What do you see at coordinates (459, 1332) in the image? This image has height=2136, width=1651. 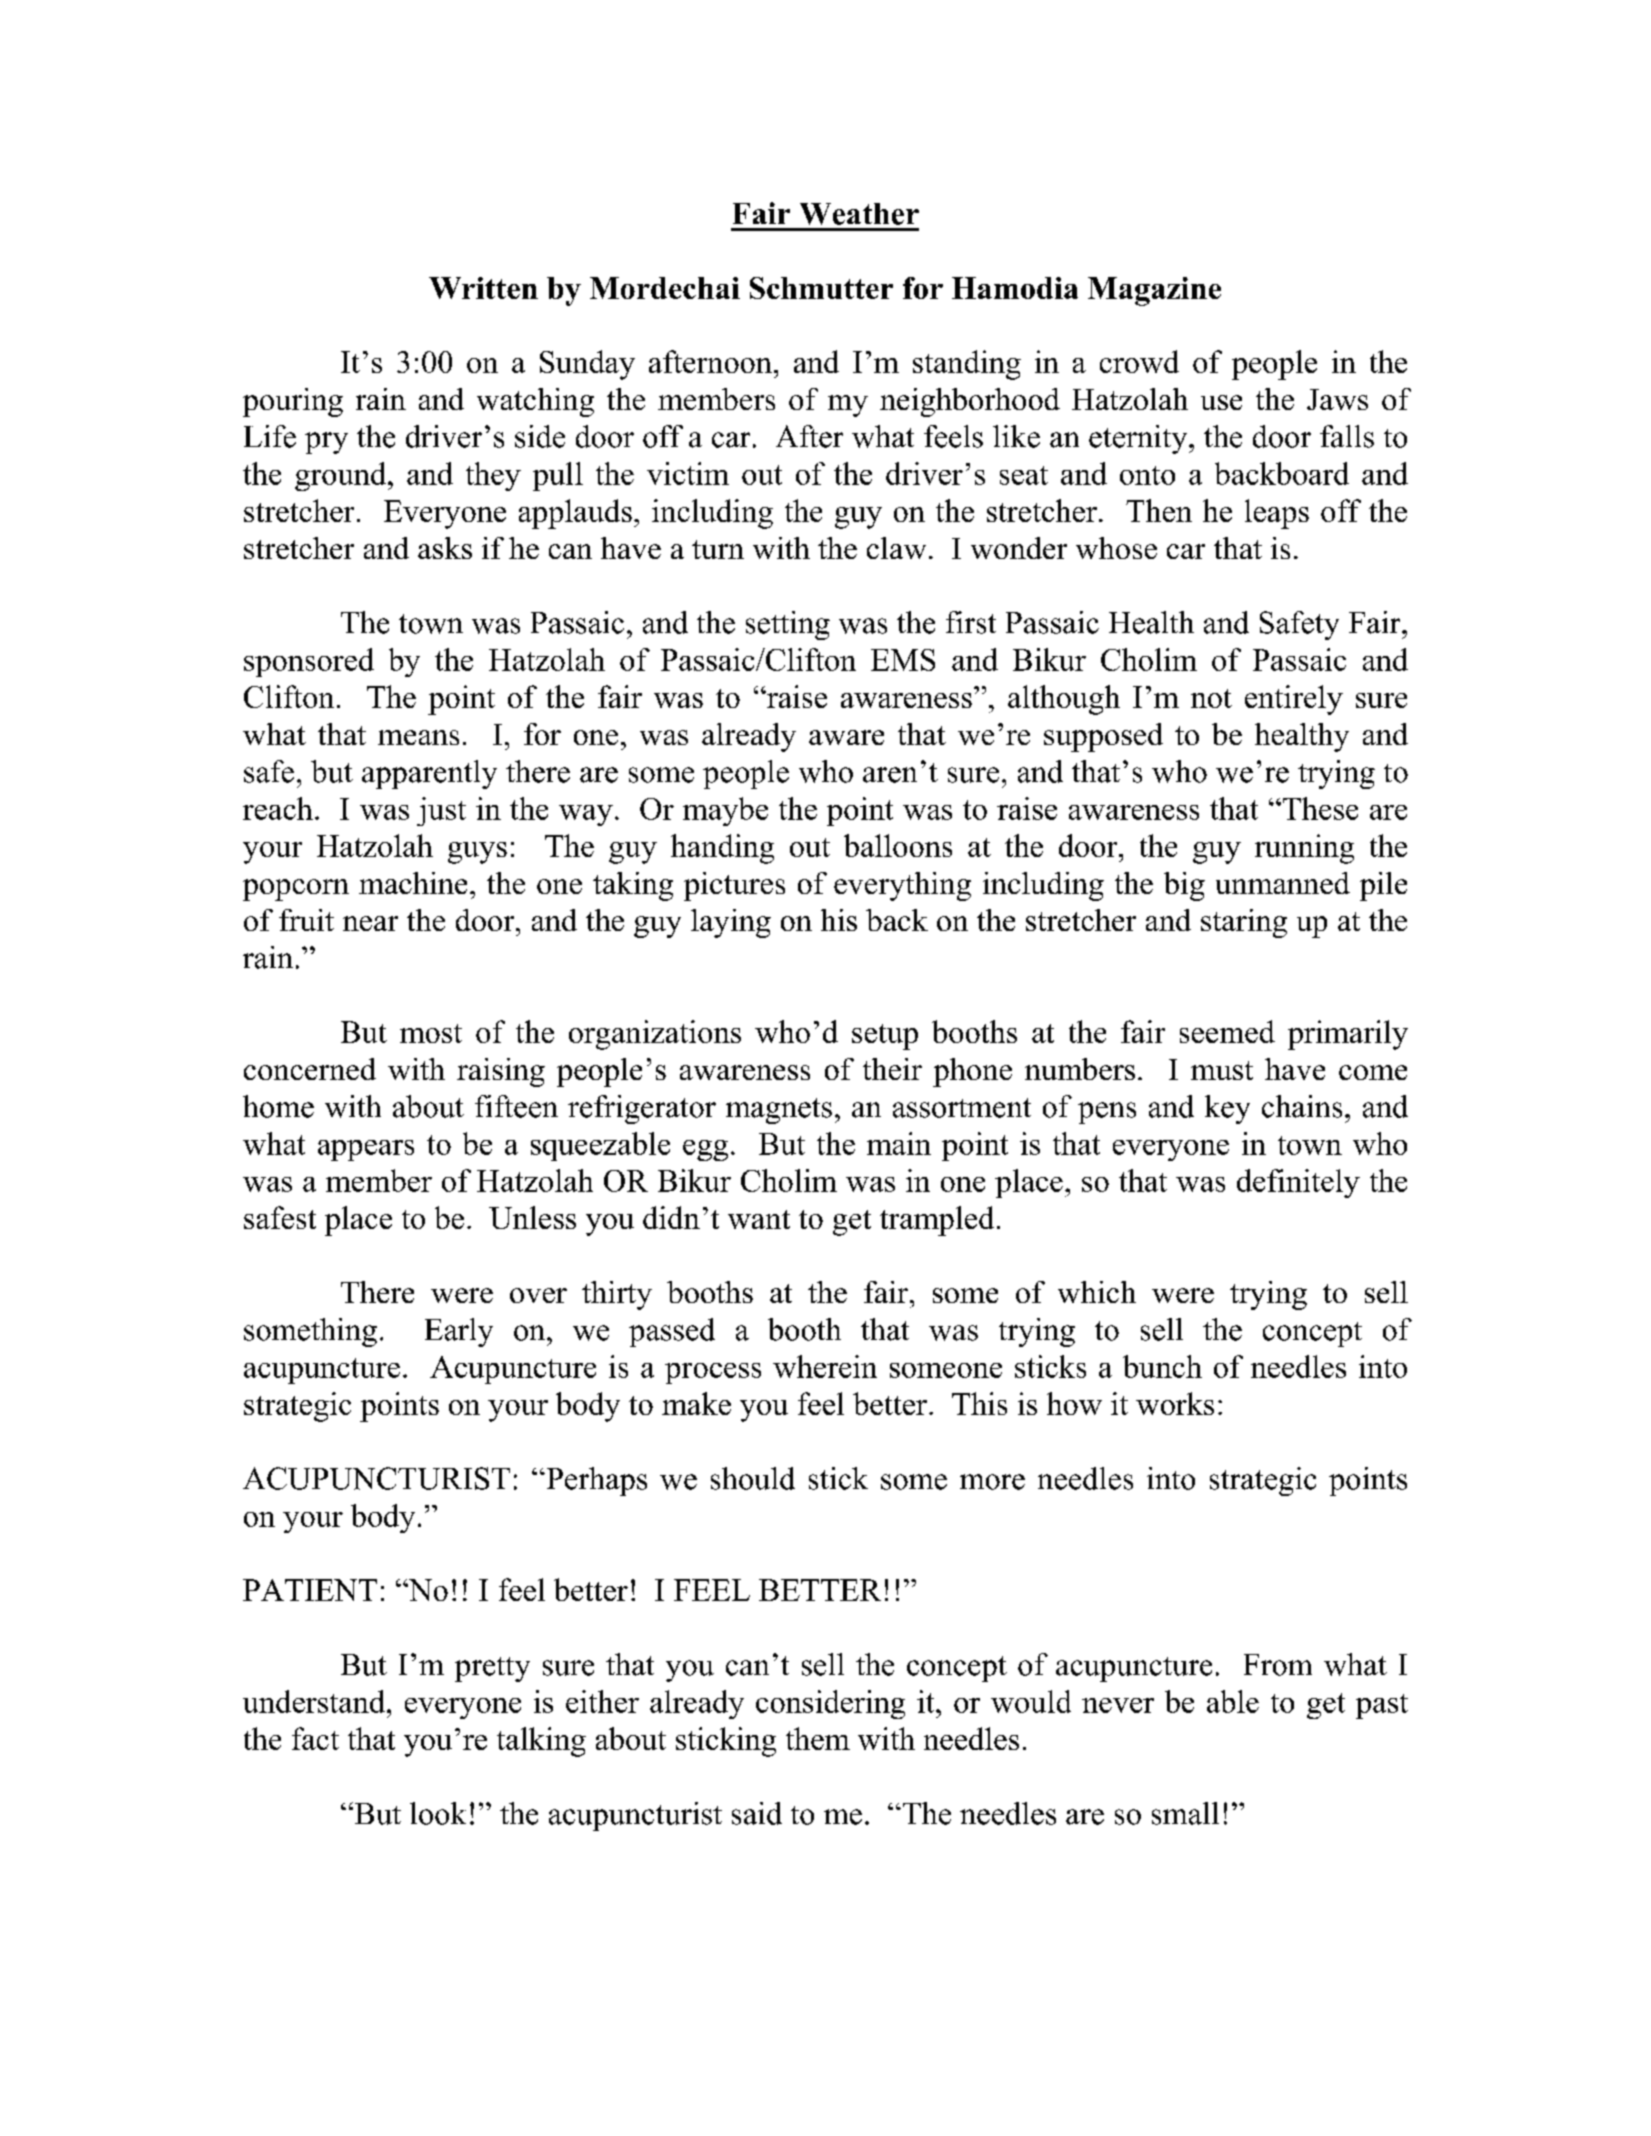 I see `Early` at bounding box center [459, 1332].
